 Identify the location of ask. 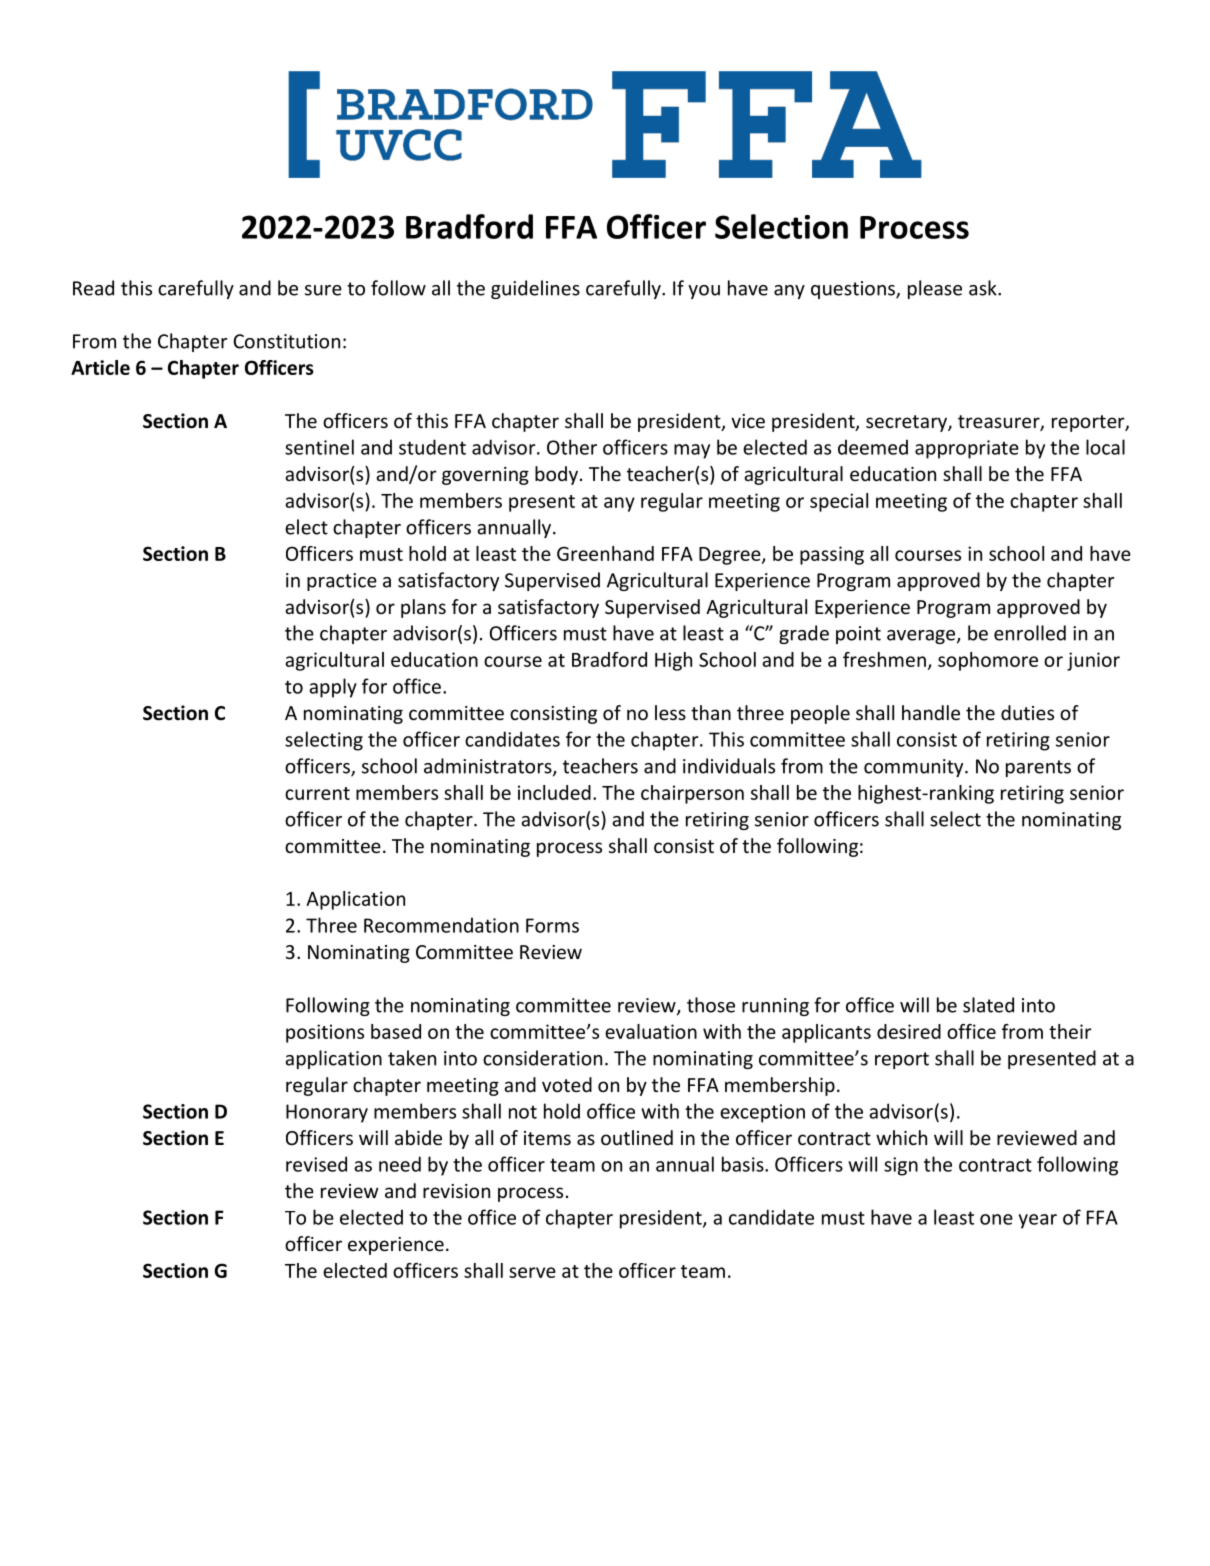
(984, 288).
